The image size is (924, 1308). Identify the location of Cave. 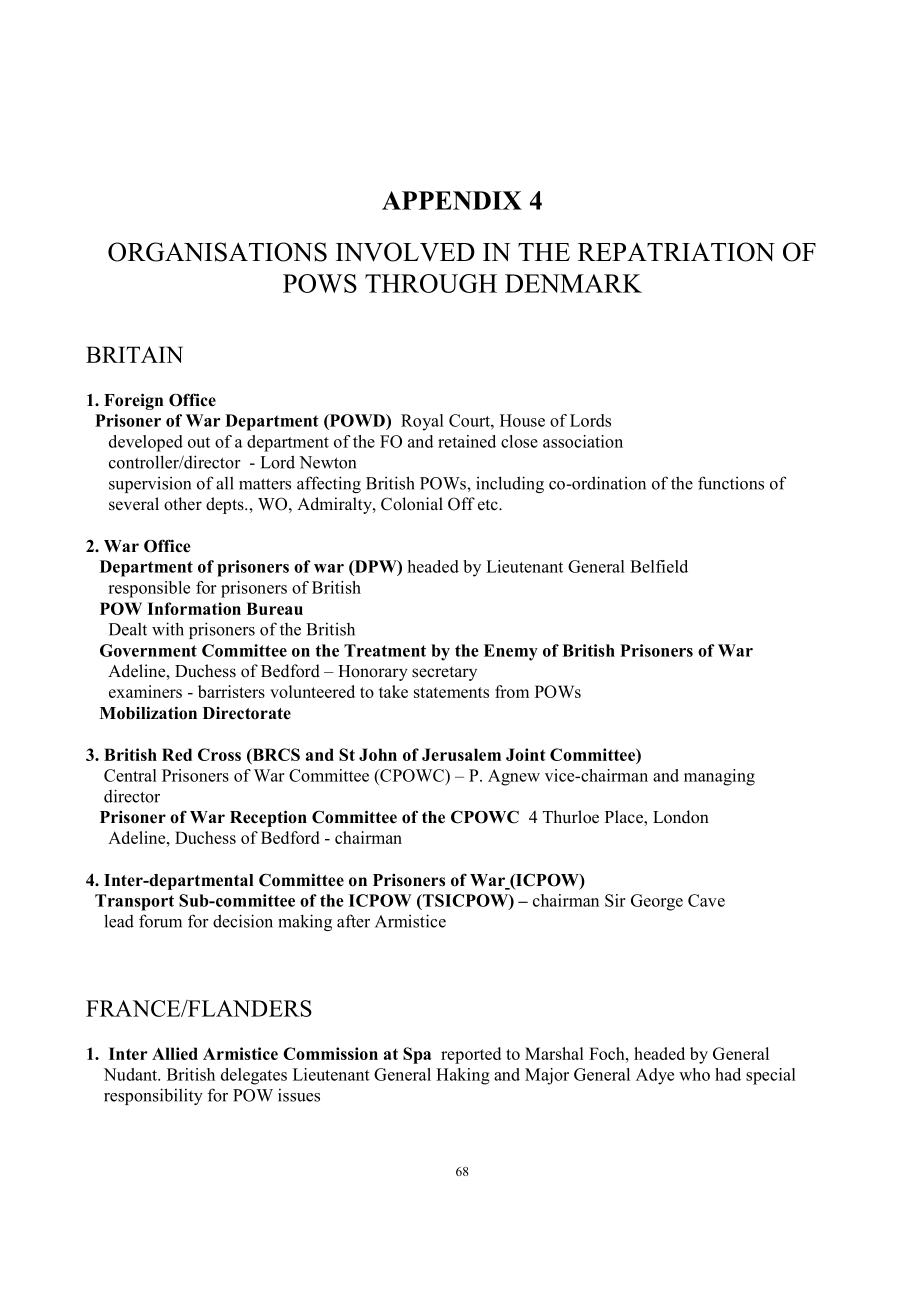
(706, 900).
